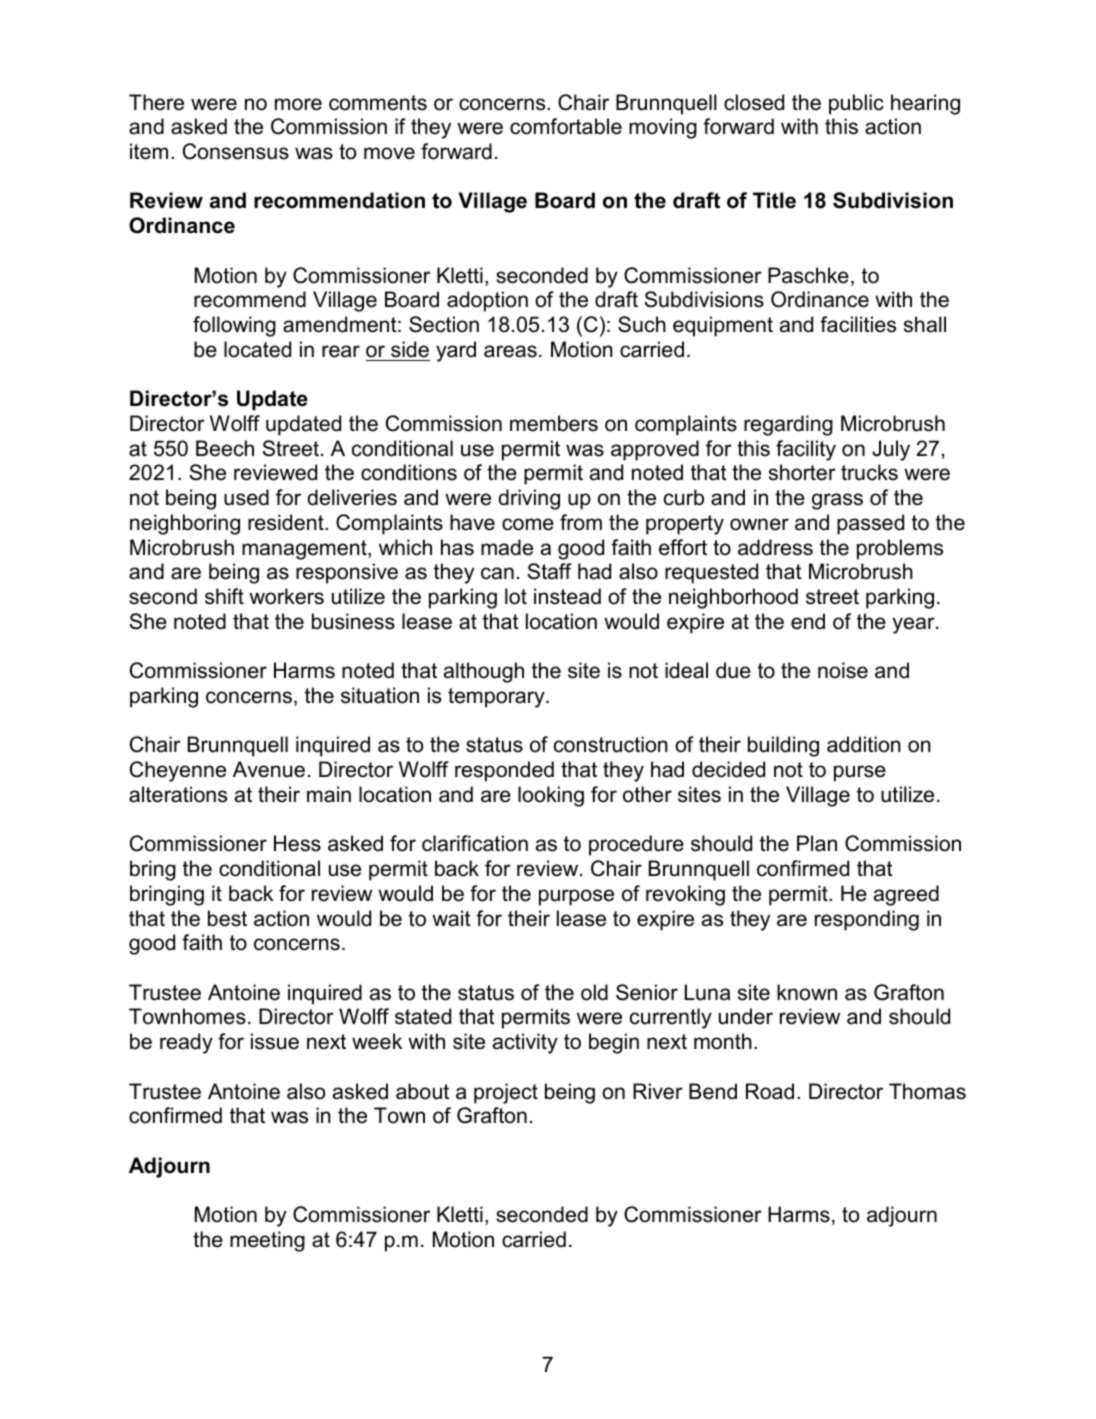  What do you see at coordinates (497, 698) in the page?
I see `temporary` at bounding box center [497, 698].
